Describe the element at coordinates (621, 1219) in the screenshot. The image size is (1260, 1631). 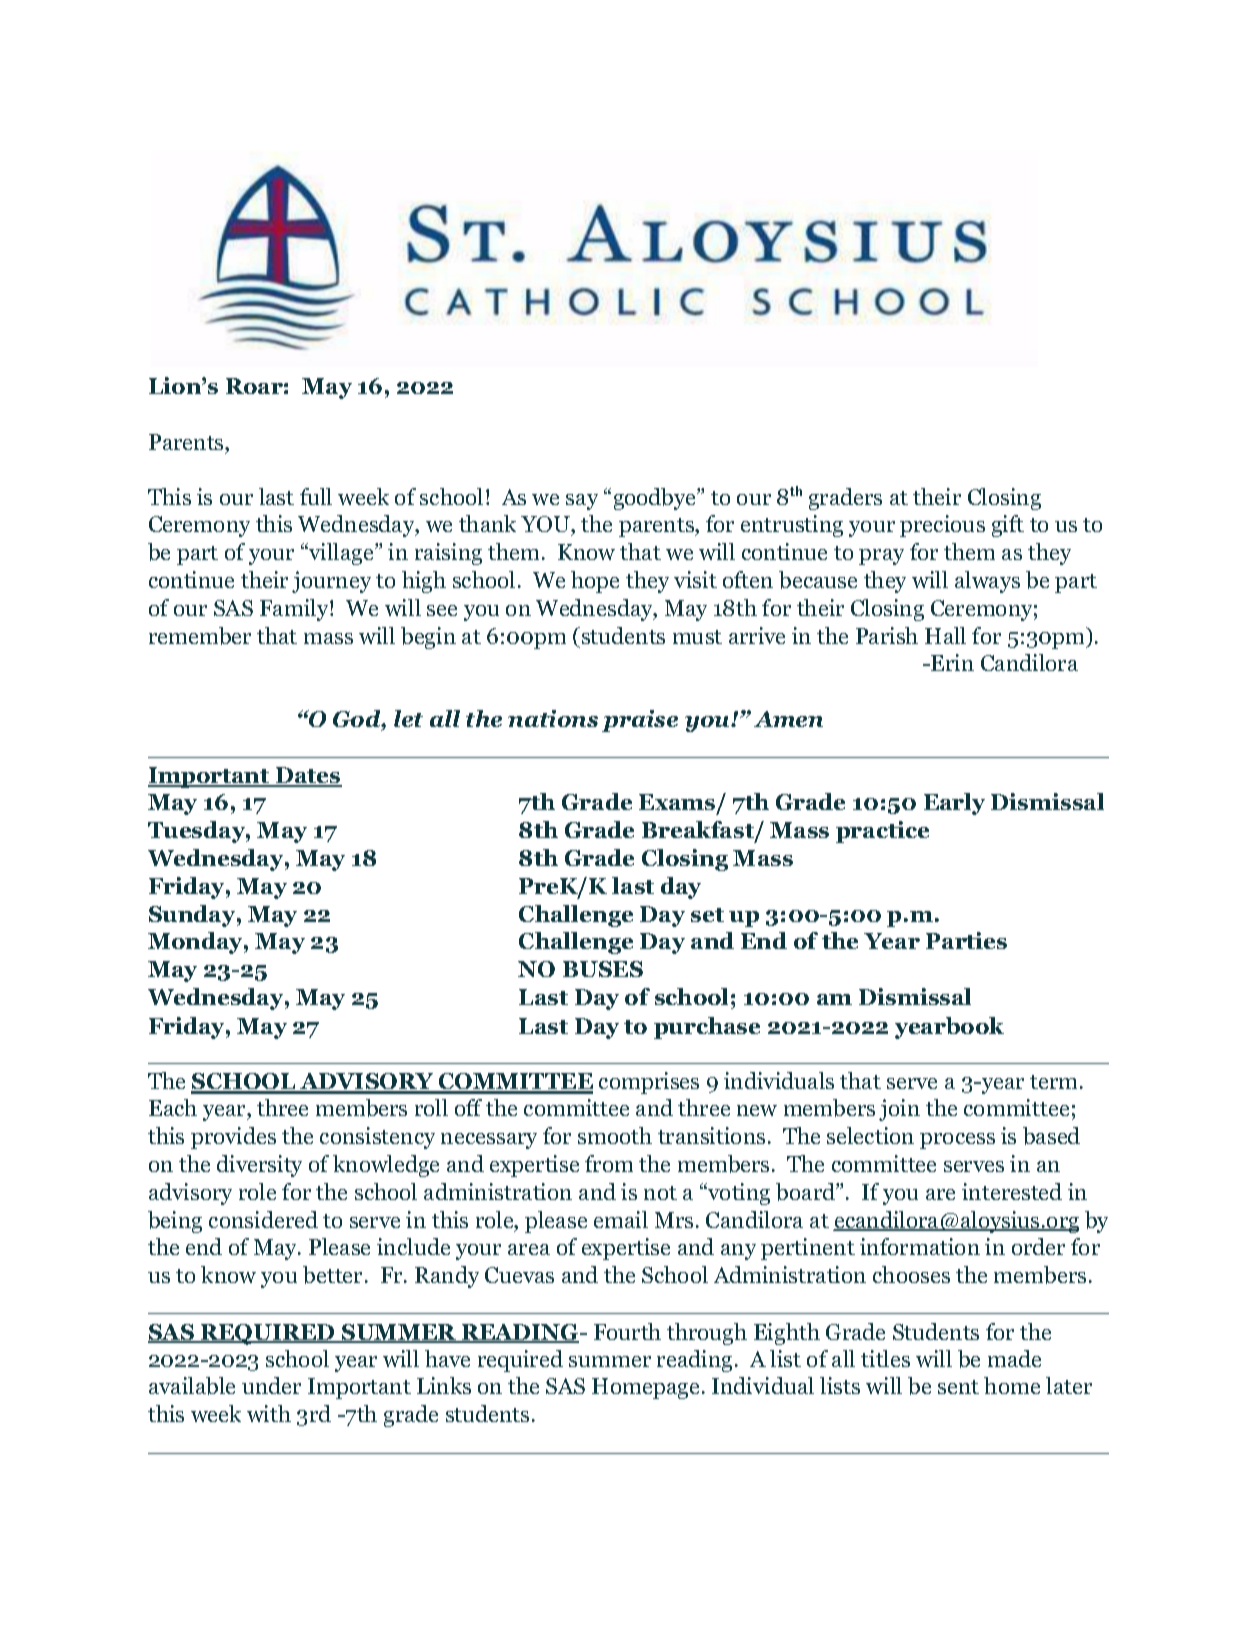
I see `email` at that location.
